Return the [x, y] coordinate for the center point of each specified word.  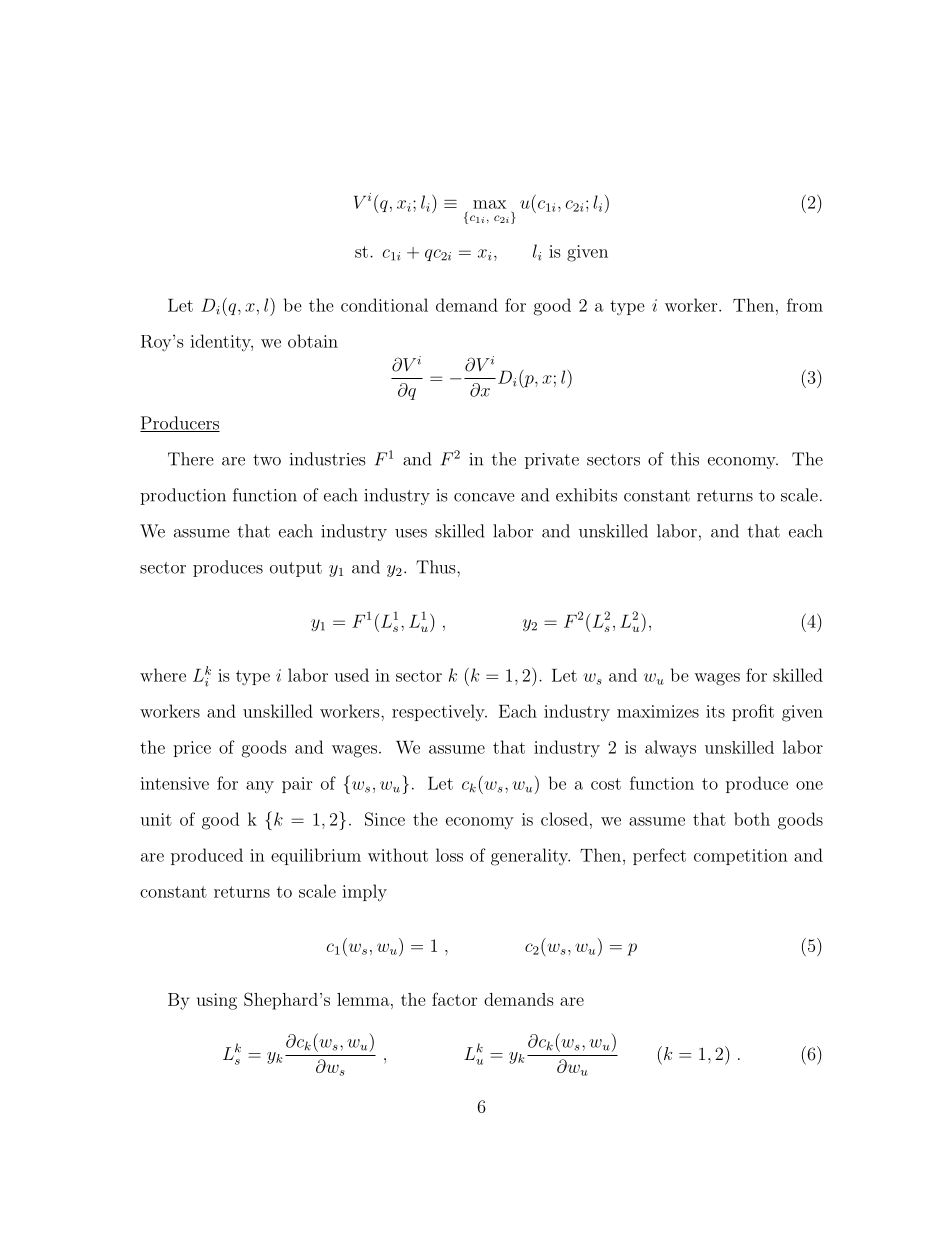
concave [484, 497]
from [805, 305]
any [260, 787]
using [217, 1001]
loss [449, 855]
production [183, 496]
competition [741, 857]
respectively [439, 713]
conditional [384, 305]
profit [753, 712]
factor [454, 999]
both [752, 819]
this [685, 459]
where [163, 675]
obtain [313, 341]
